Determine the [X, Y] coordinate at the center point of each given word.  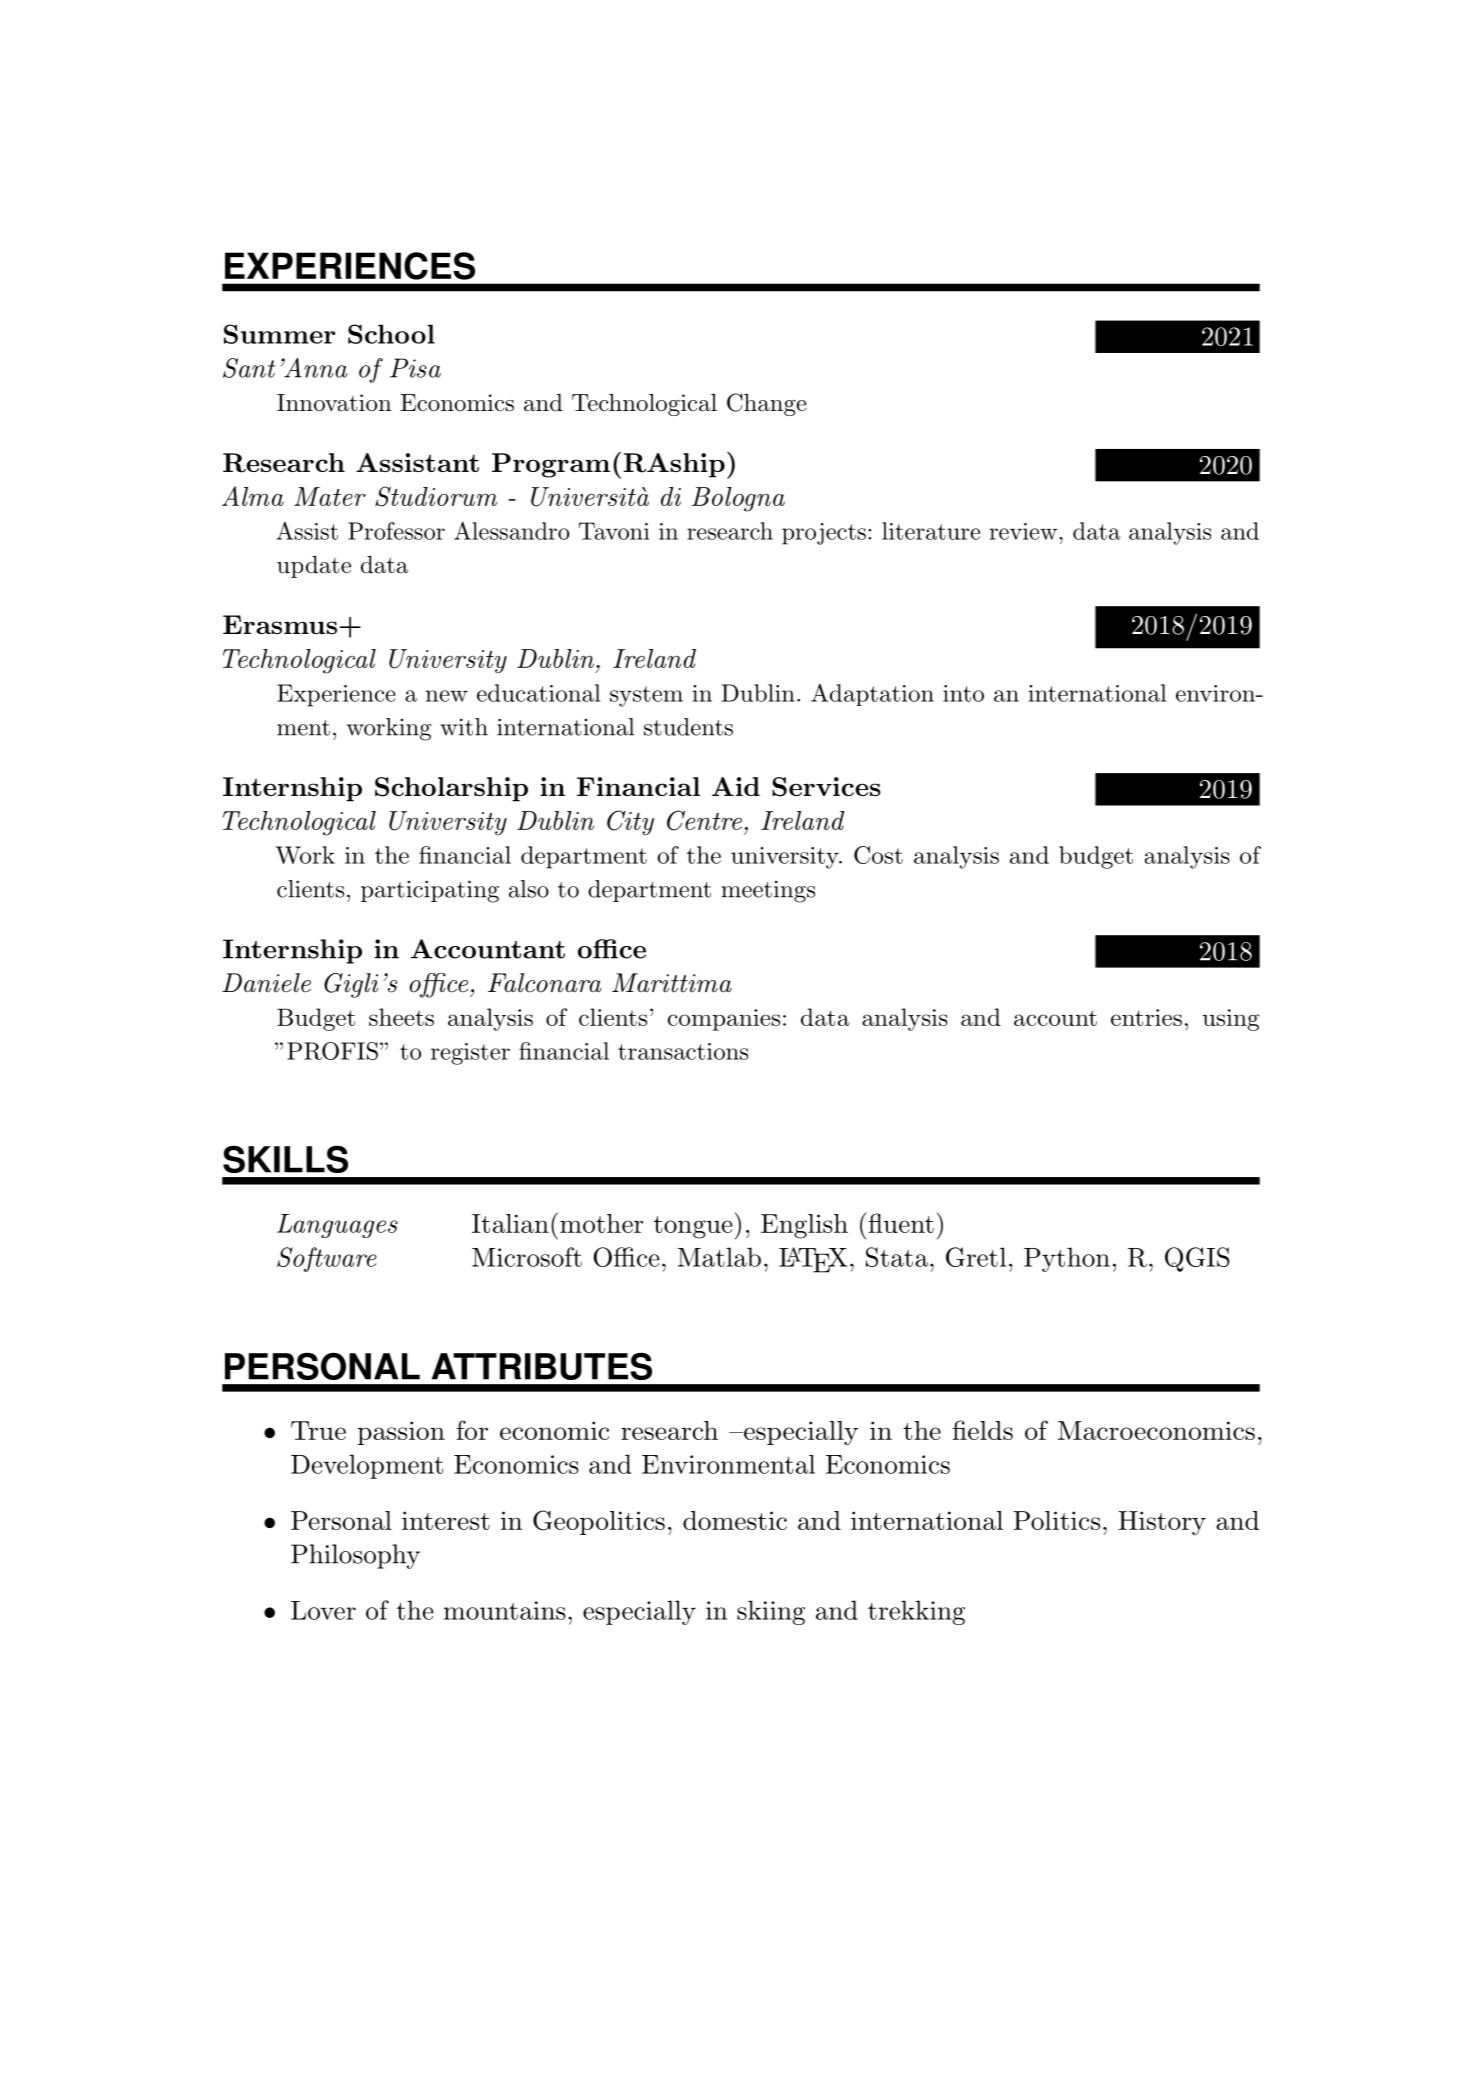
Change [767, 404]
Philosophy [355, 1556]
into [963, 693]
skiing [771, 1612]
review [1023, 531]
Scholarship [451, 789]
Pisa [415, 368]
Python [1067, 1259]
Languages [337, 1226]
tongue [693, 1227]
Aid [736, 786]
